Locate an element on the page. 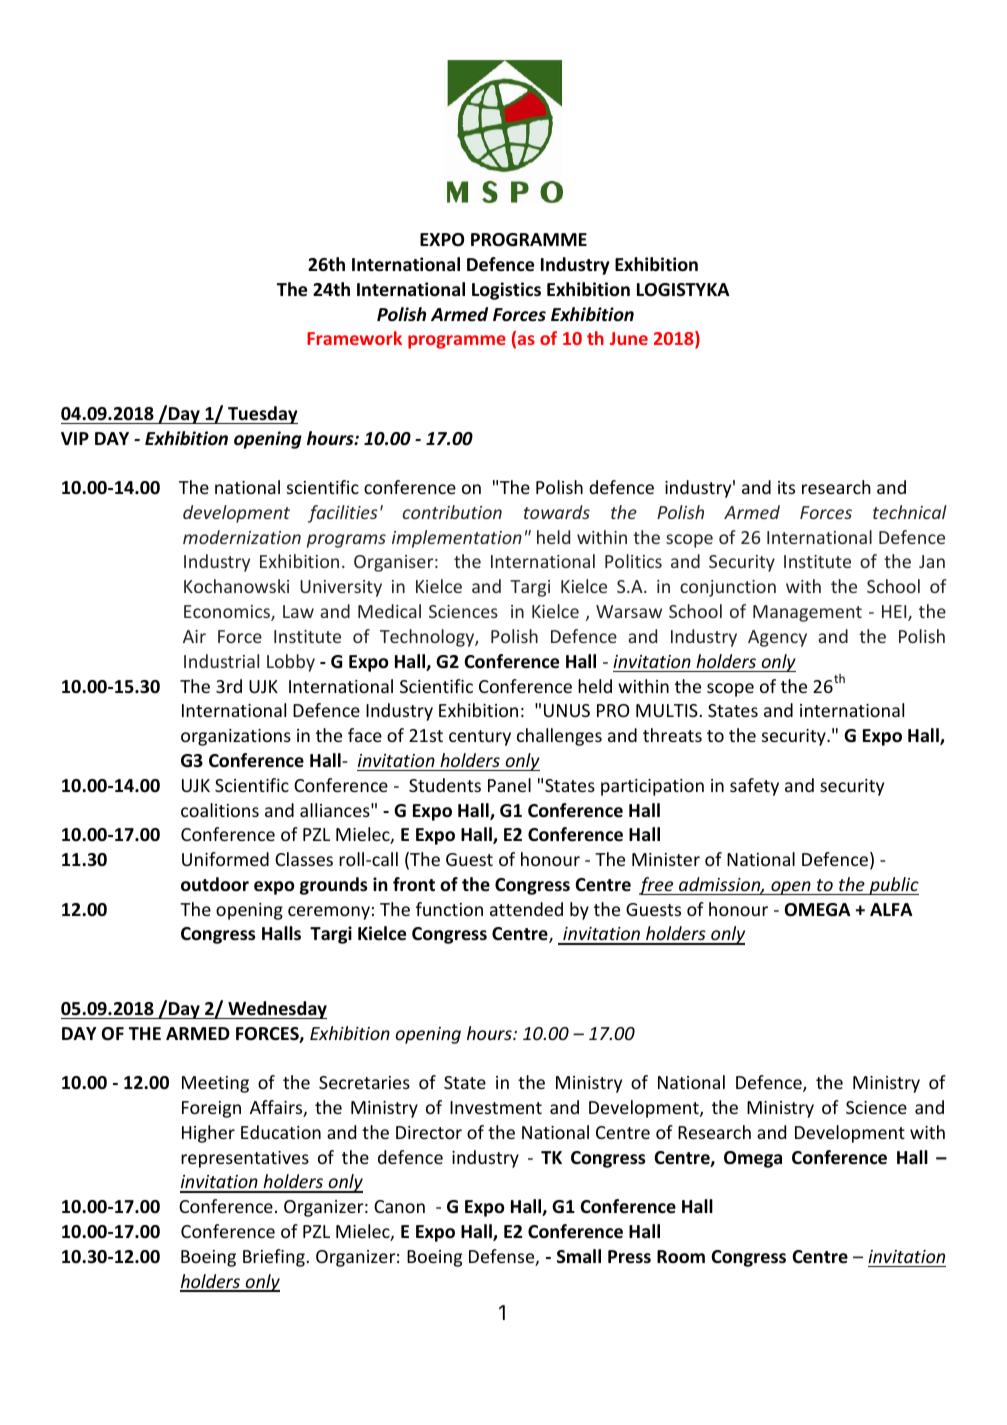  June is located at coordinates (629, 338).
